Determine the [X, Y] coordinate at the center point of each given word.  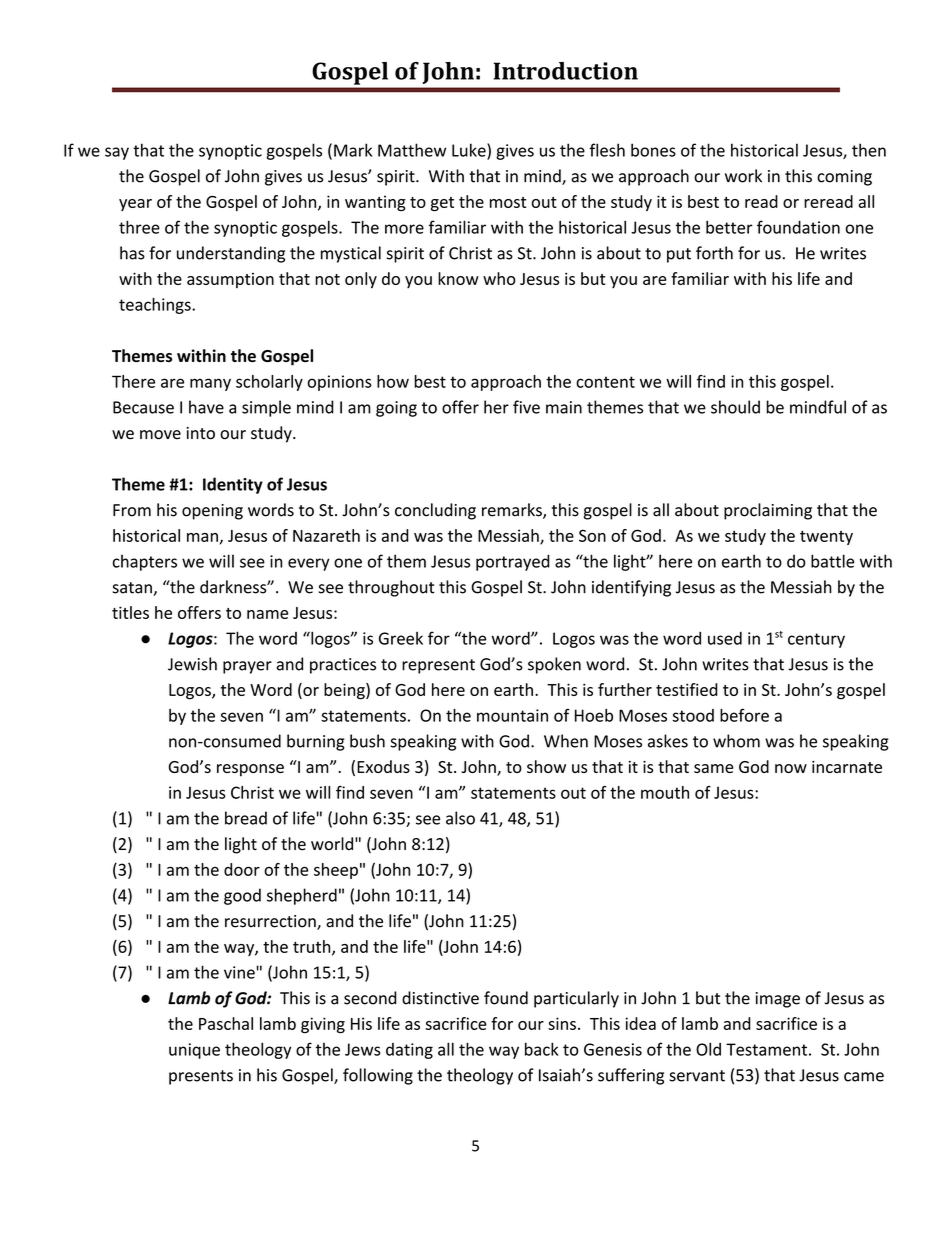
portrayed [513, 562]
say [117, 153]
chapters [145, 562]
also [460, 818]
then [869, 150]
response [250, 770]
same [714, 768]
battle [832, 561]
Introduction [566, 71]
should [735, 407]
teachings [156, 306]
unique [194, 1051]
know [458, 278]
